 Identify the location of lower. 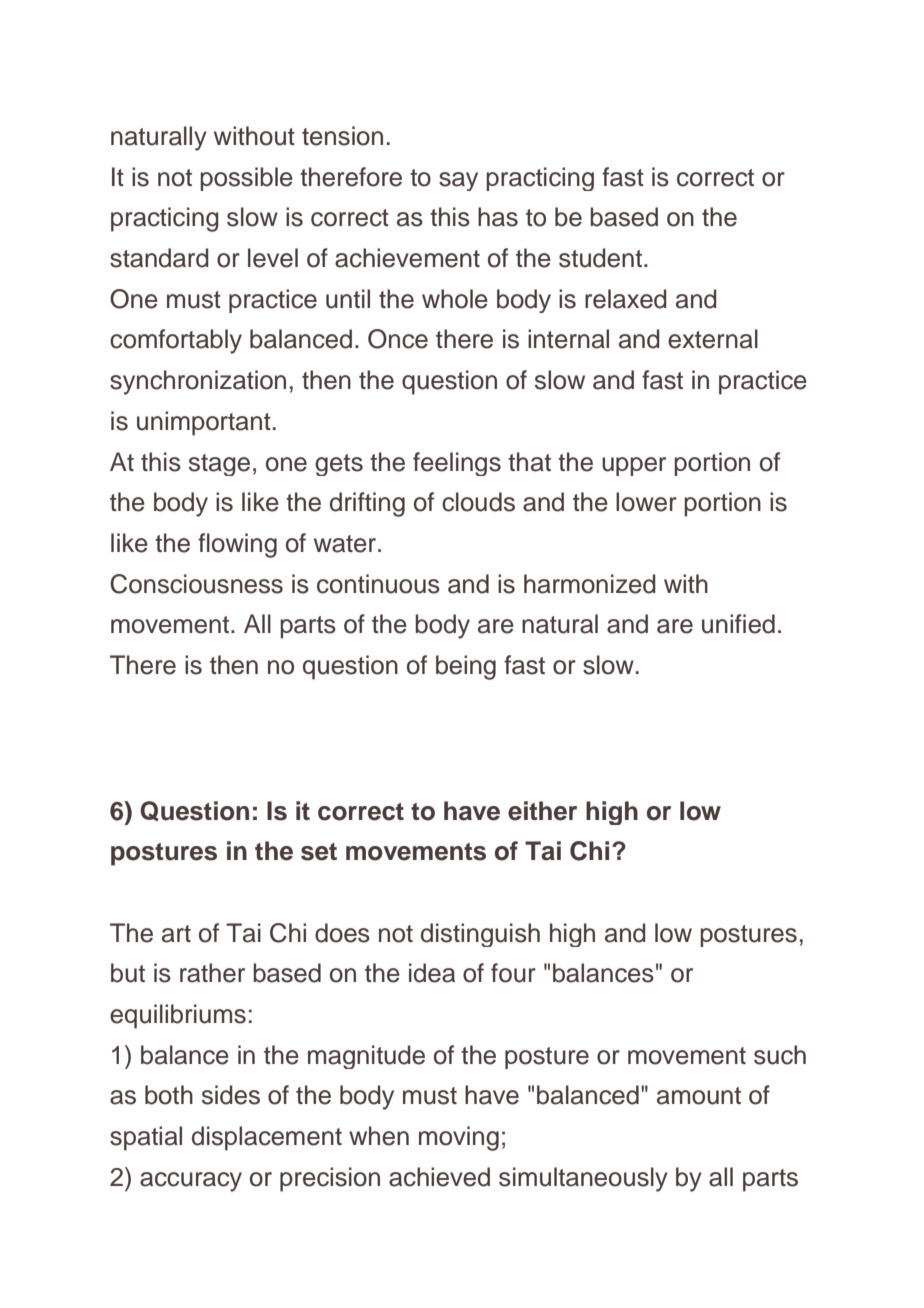
(646, 502).
